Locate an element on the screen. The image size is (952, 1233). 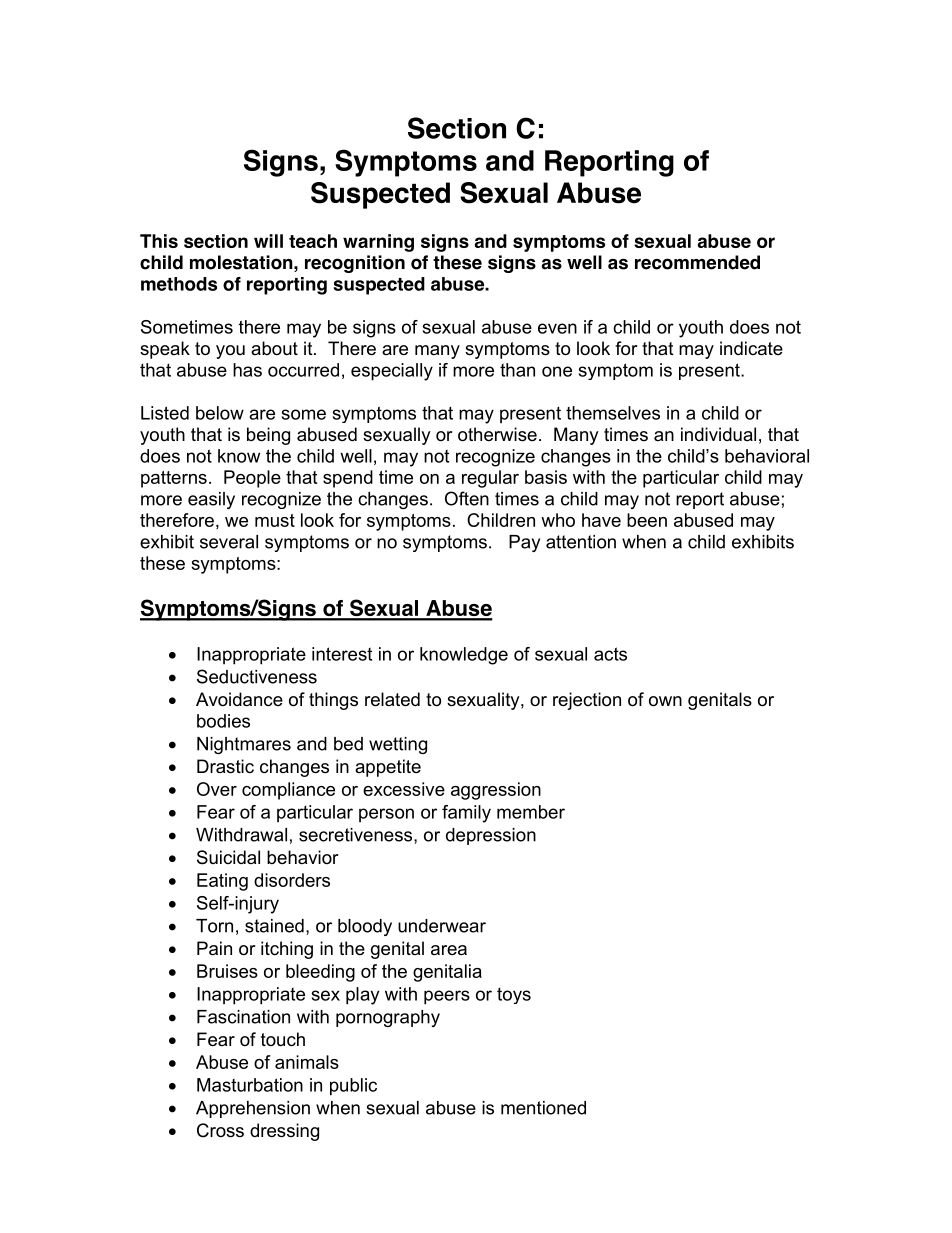
recommended is located at coordinates (697, 262).
